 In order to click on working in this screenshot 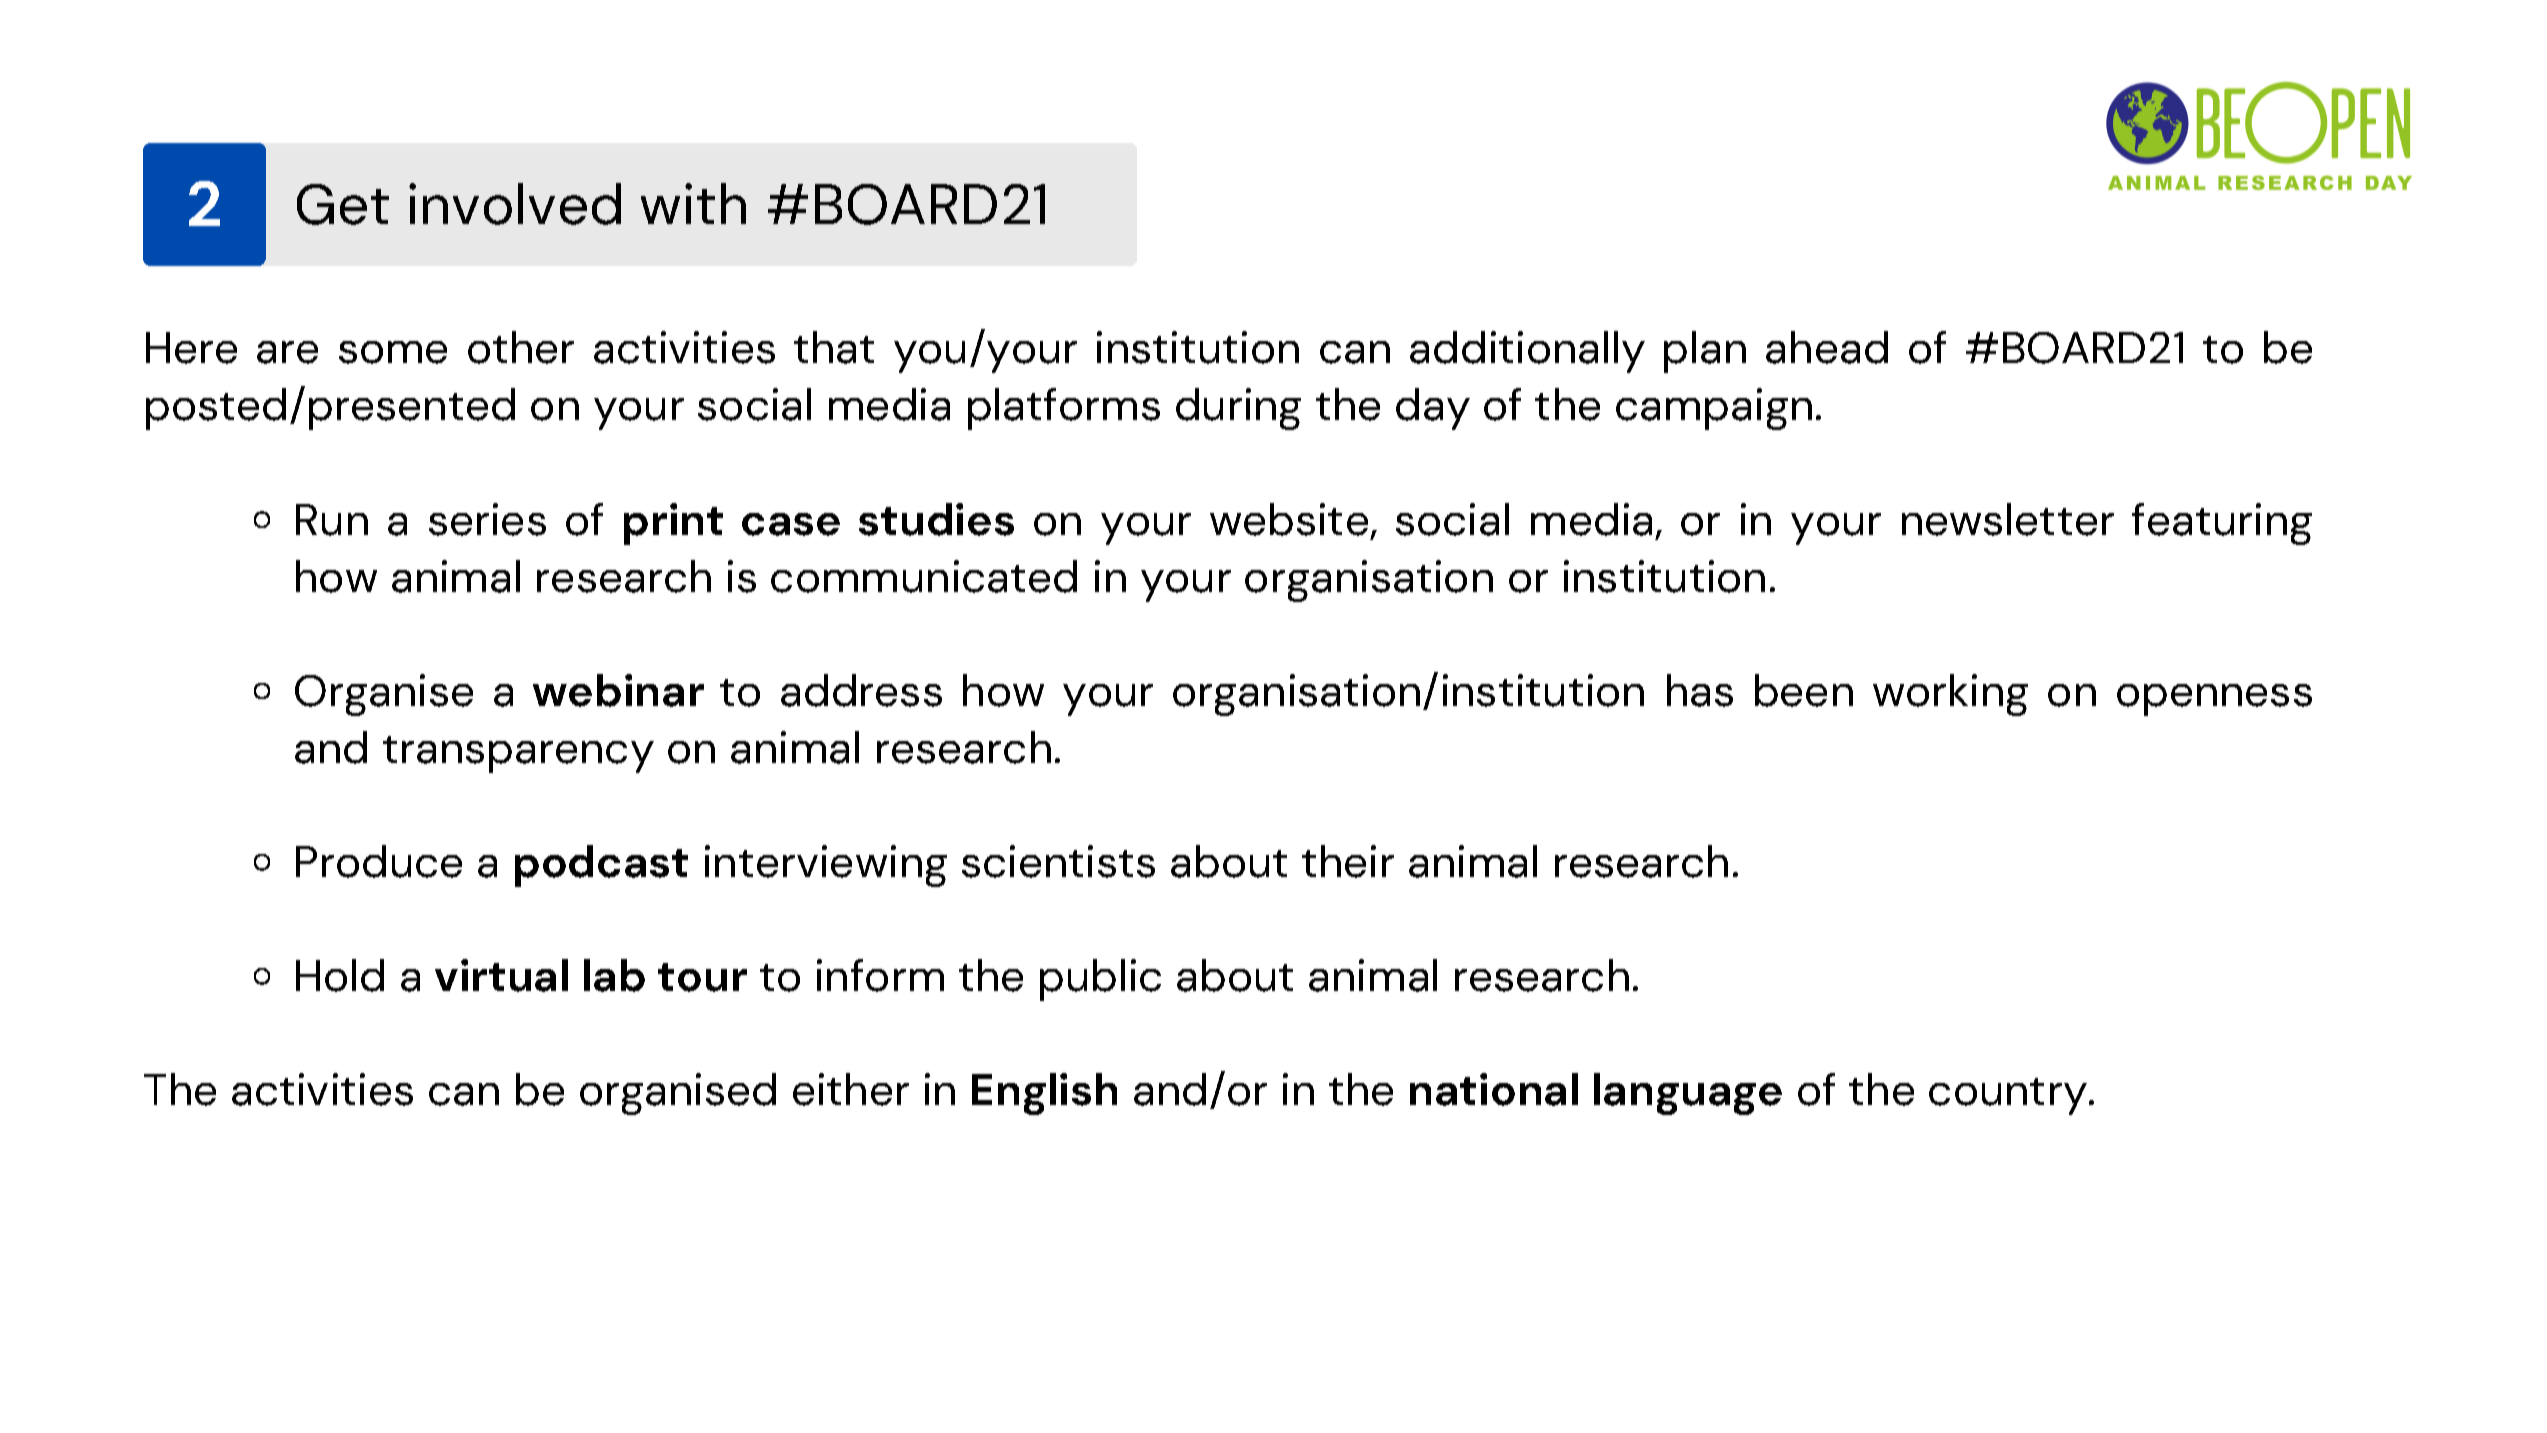, I will do `click(1950, 695)`.
